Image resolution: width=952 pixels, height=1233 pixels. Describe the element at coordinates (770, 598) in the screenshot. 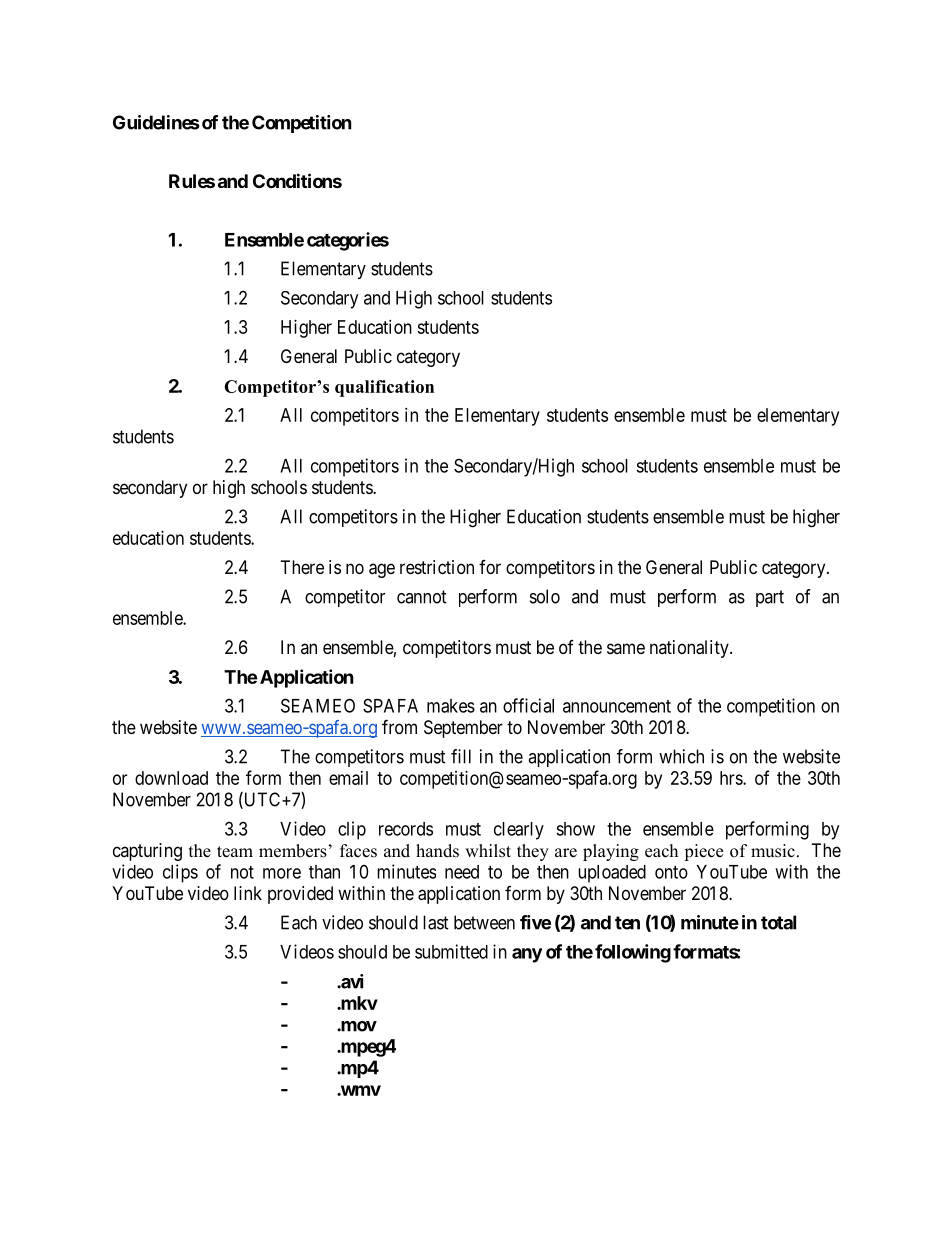

I see `part` at that location.
